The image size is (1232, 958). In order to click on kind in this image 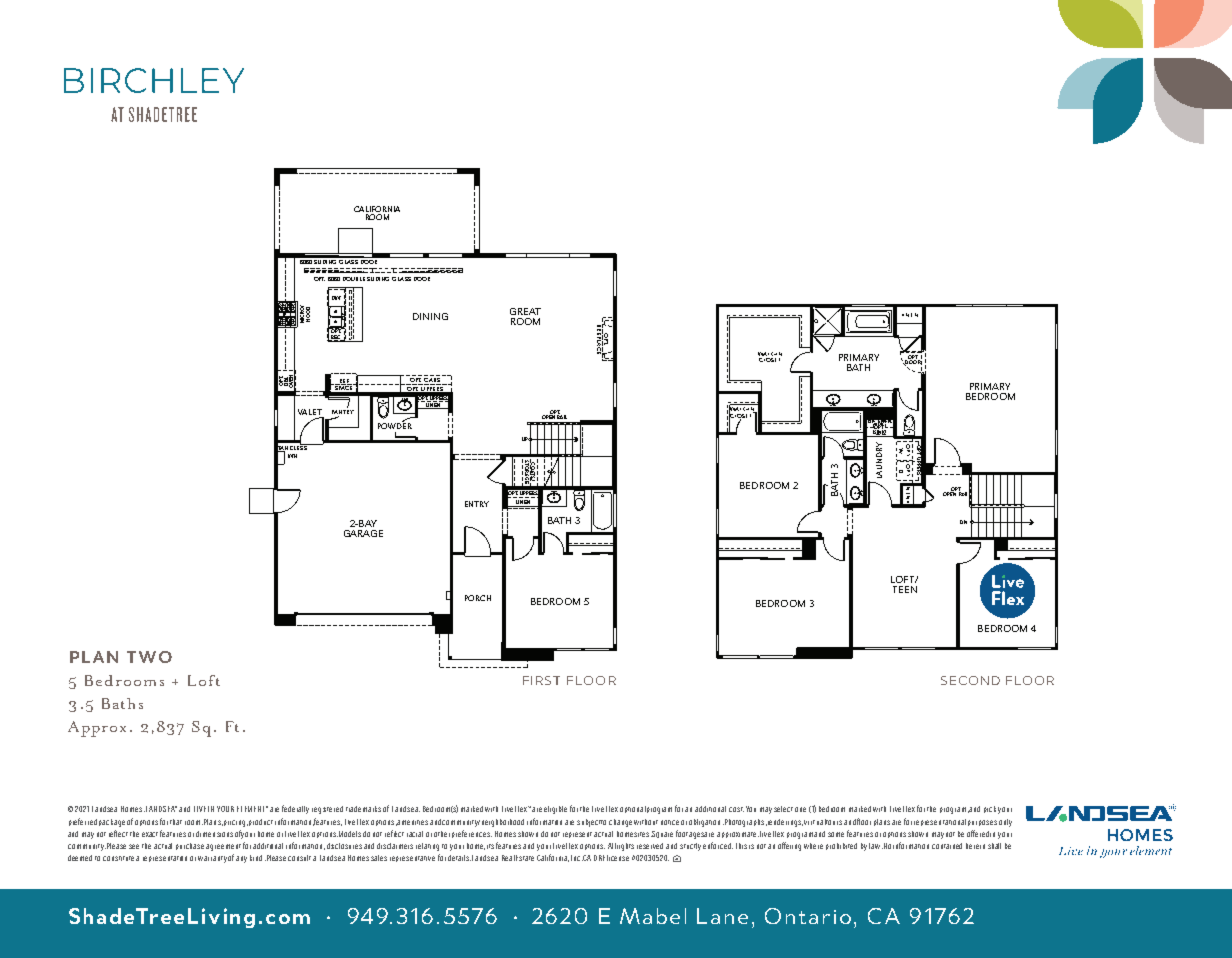, I will do `click(256, 858)`.
